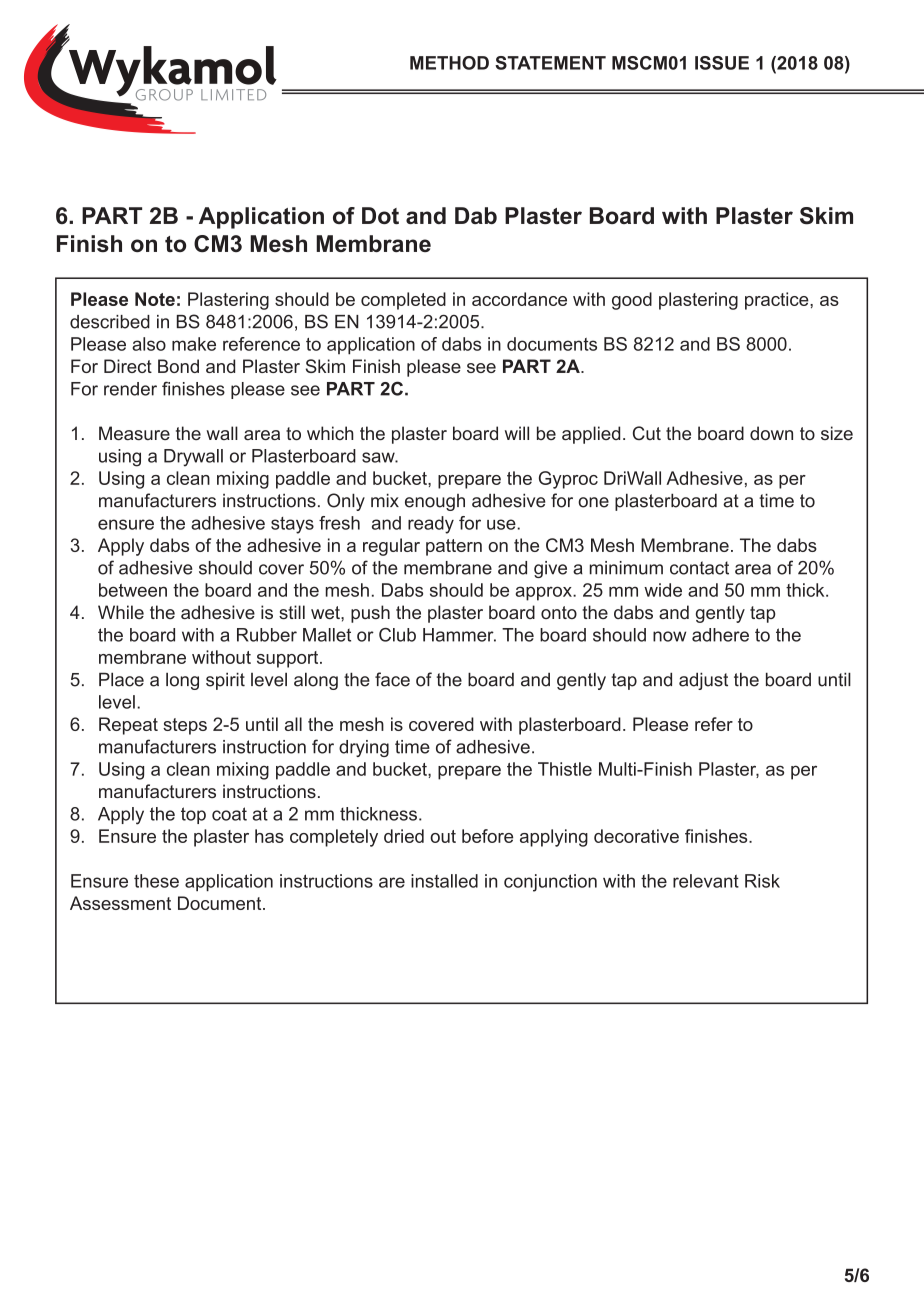 Image resolution: width=924 pixels, height=1308 pixels. Describe the element at coordinates (778, 301) in the image. I see `practice` at that location.
